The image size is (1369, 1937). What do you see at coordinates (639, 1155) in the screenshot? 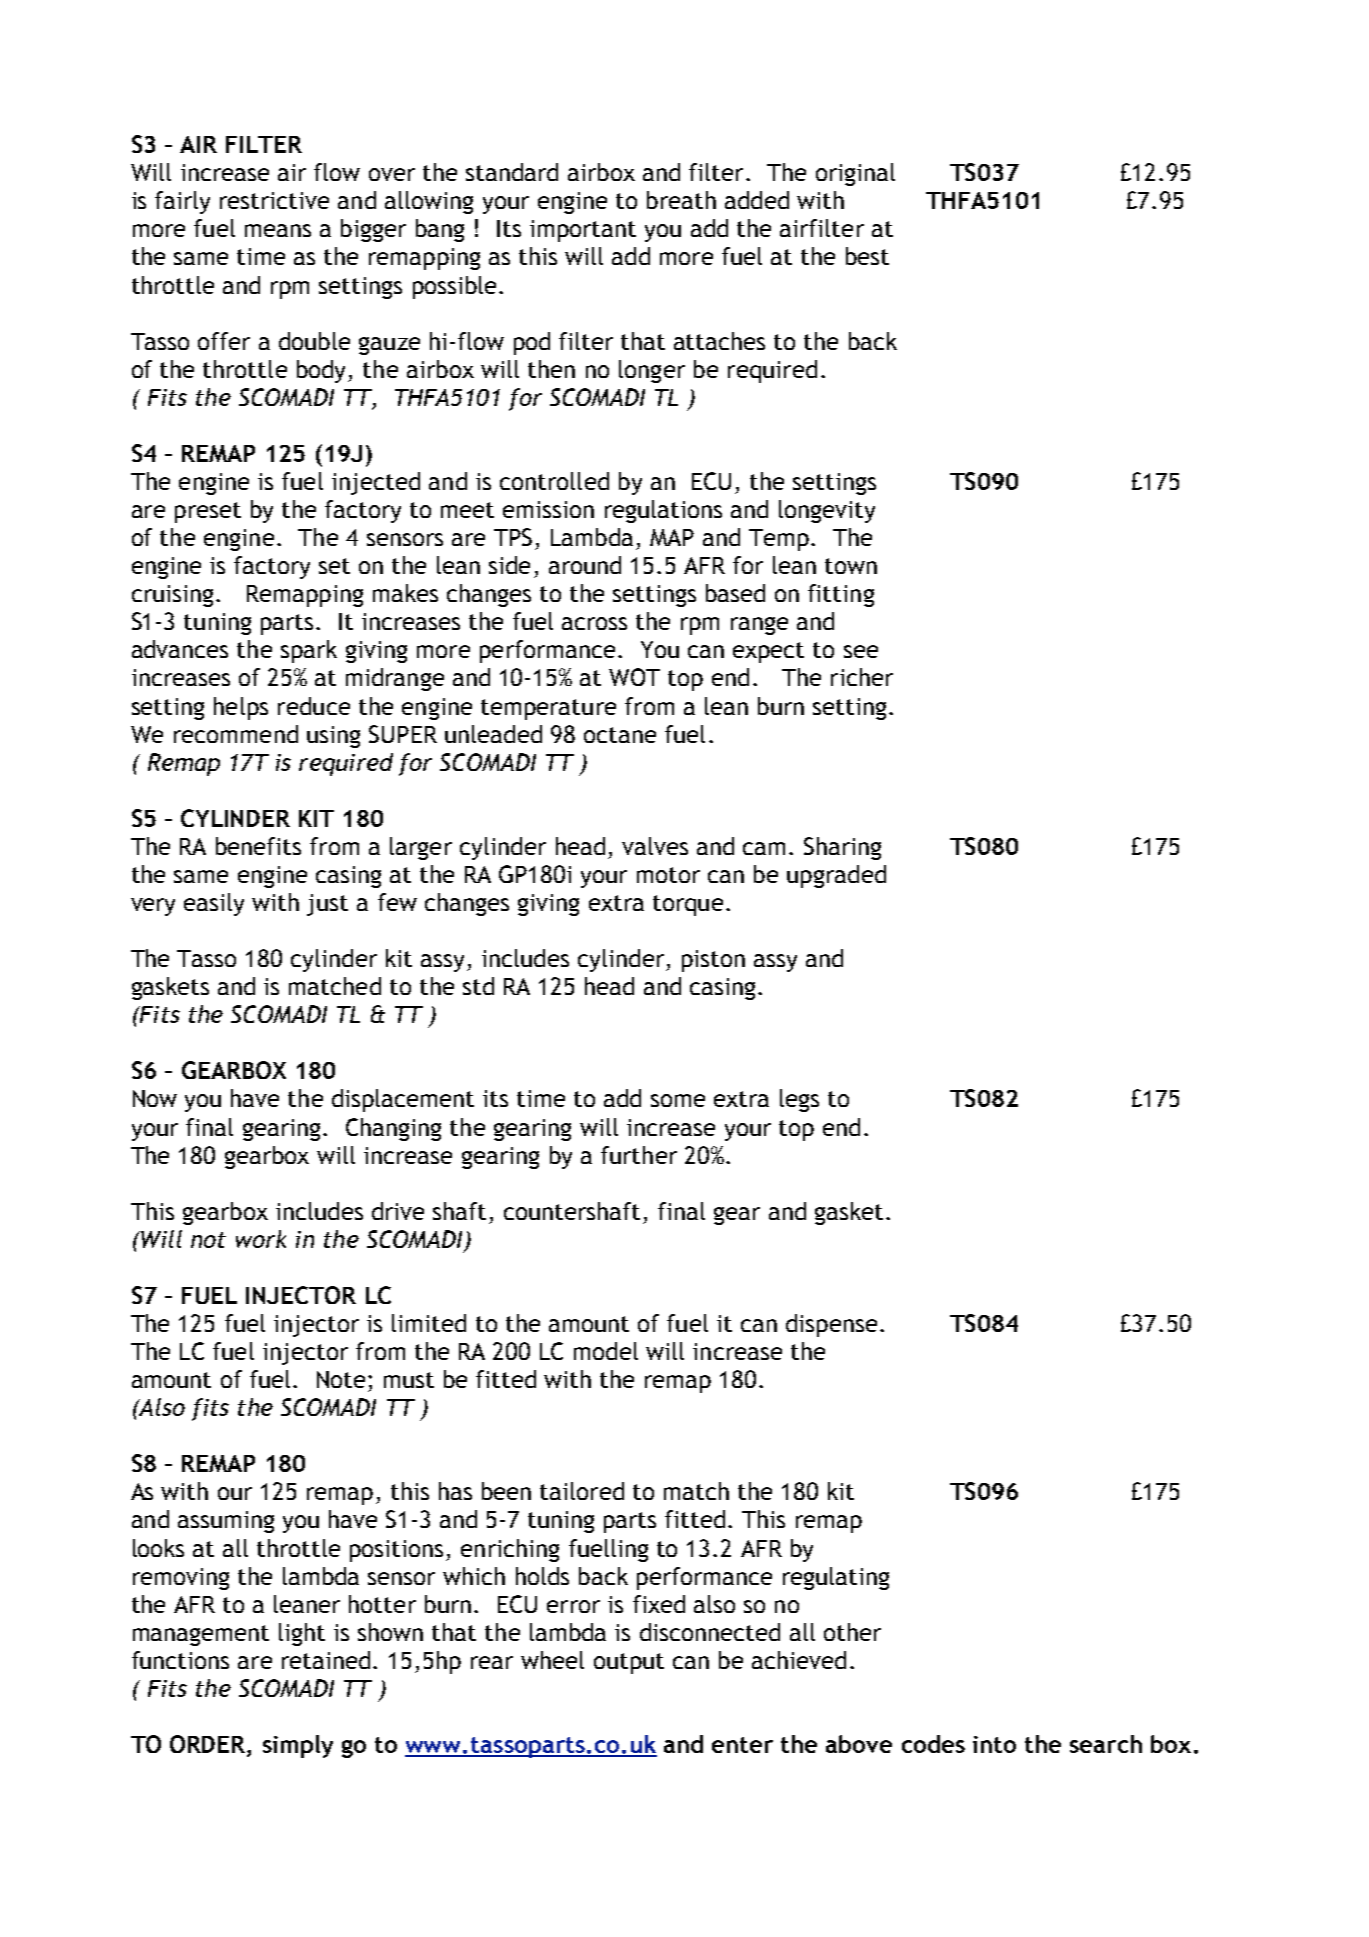
I see `further` at bounding box center [639, 1155].
